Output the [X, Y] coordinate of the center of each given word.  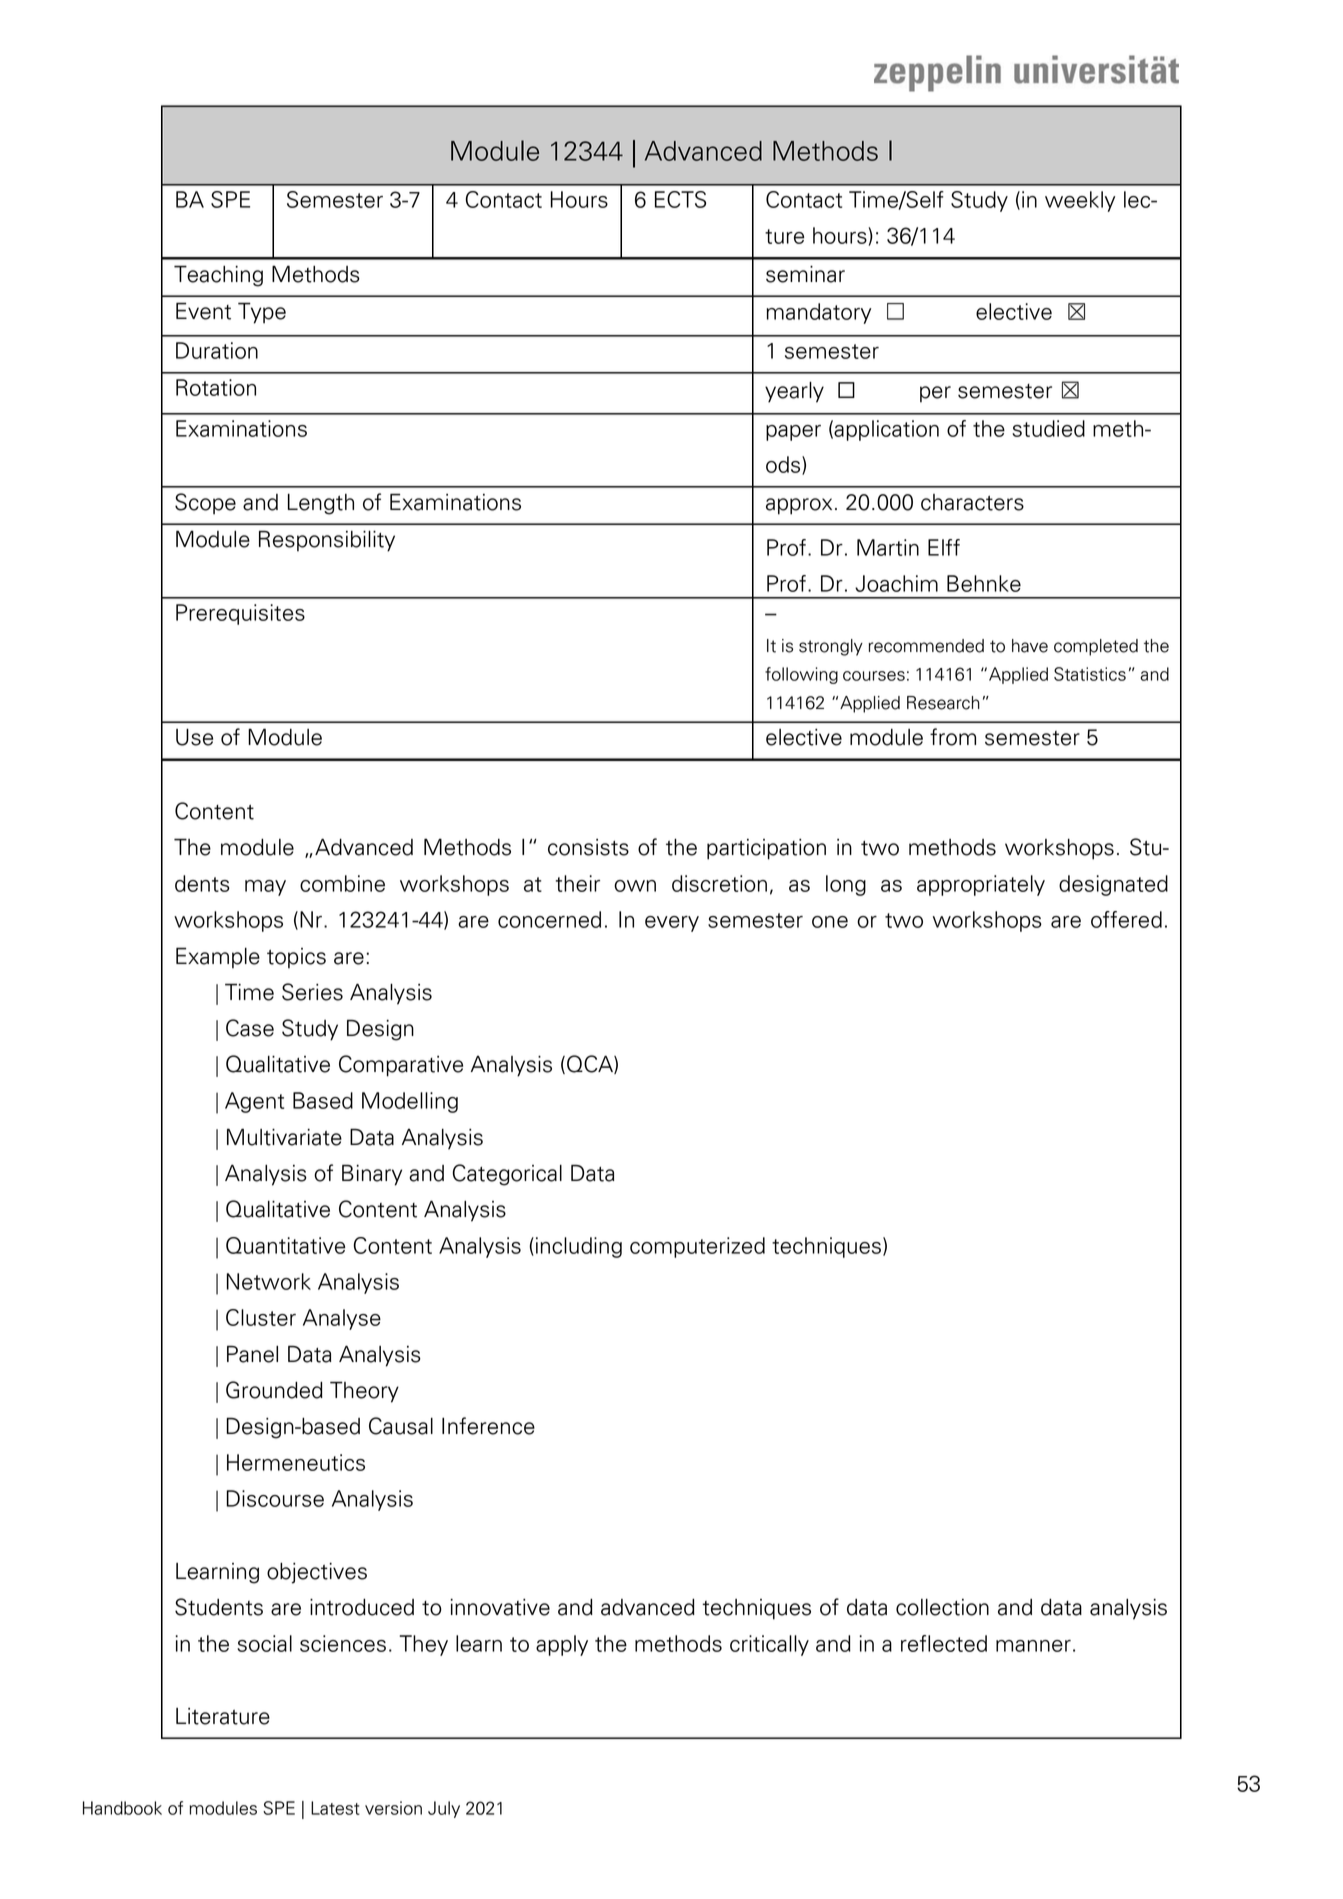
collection [942, 1607]
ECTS [680, 199]
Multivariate [284, 1137]
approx [799, 506]
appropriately [981, 885]
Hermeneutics [296, 1462]
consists [588, 847]
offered [1126, 919]
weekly [1080, 201]
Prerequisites [240, 614]
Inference [488, 1426]
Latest [335, 1808]
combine [342, 883]
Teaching [218, 276]
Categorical [507, 1175]
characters [972, 502]
